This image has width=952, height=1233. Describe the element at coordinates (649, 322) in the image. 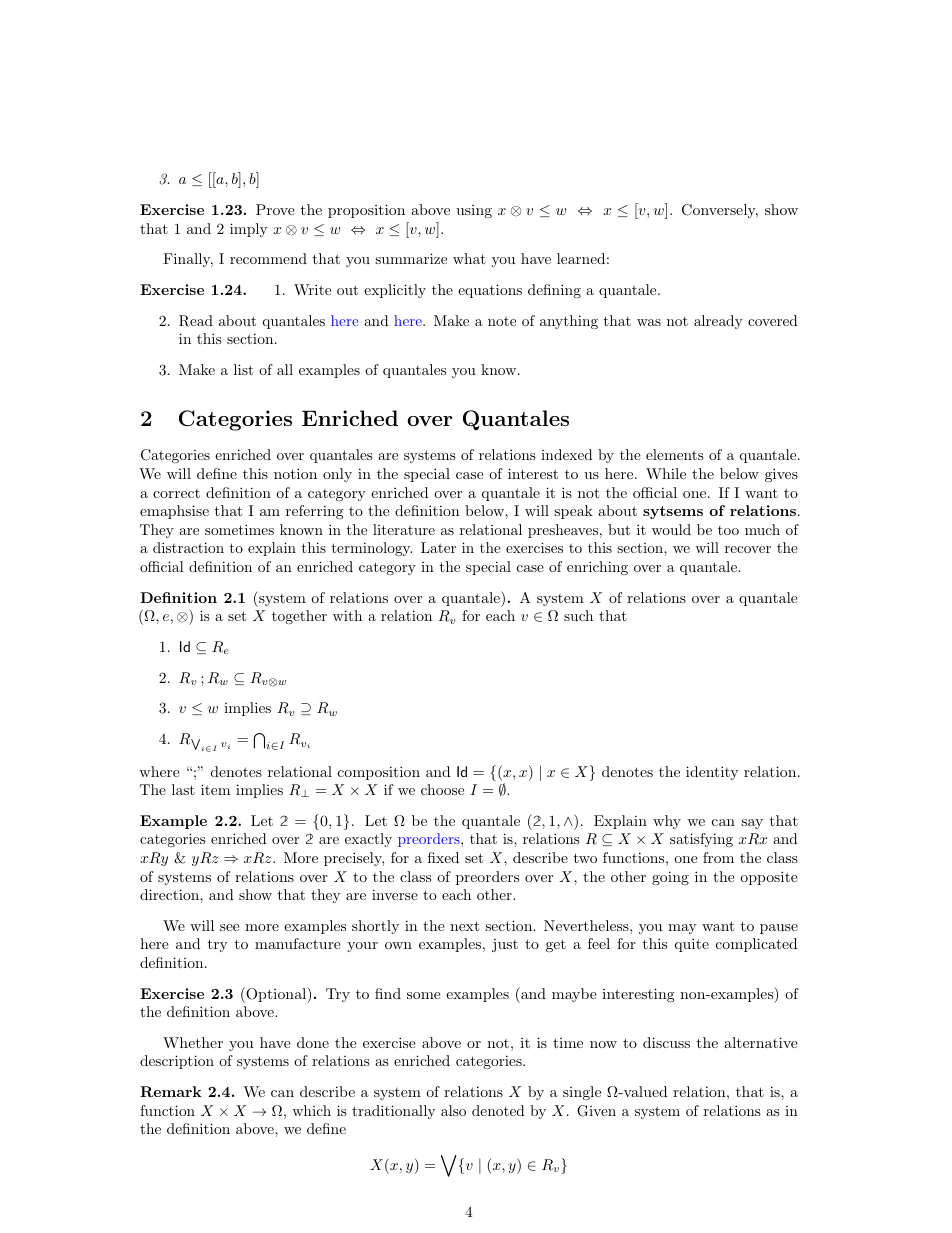

I see `was` at that location.
